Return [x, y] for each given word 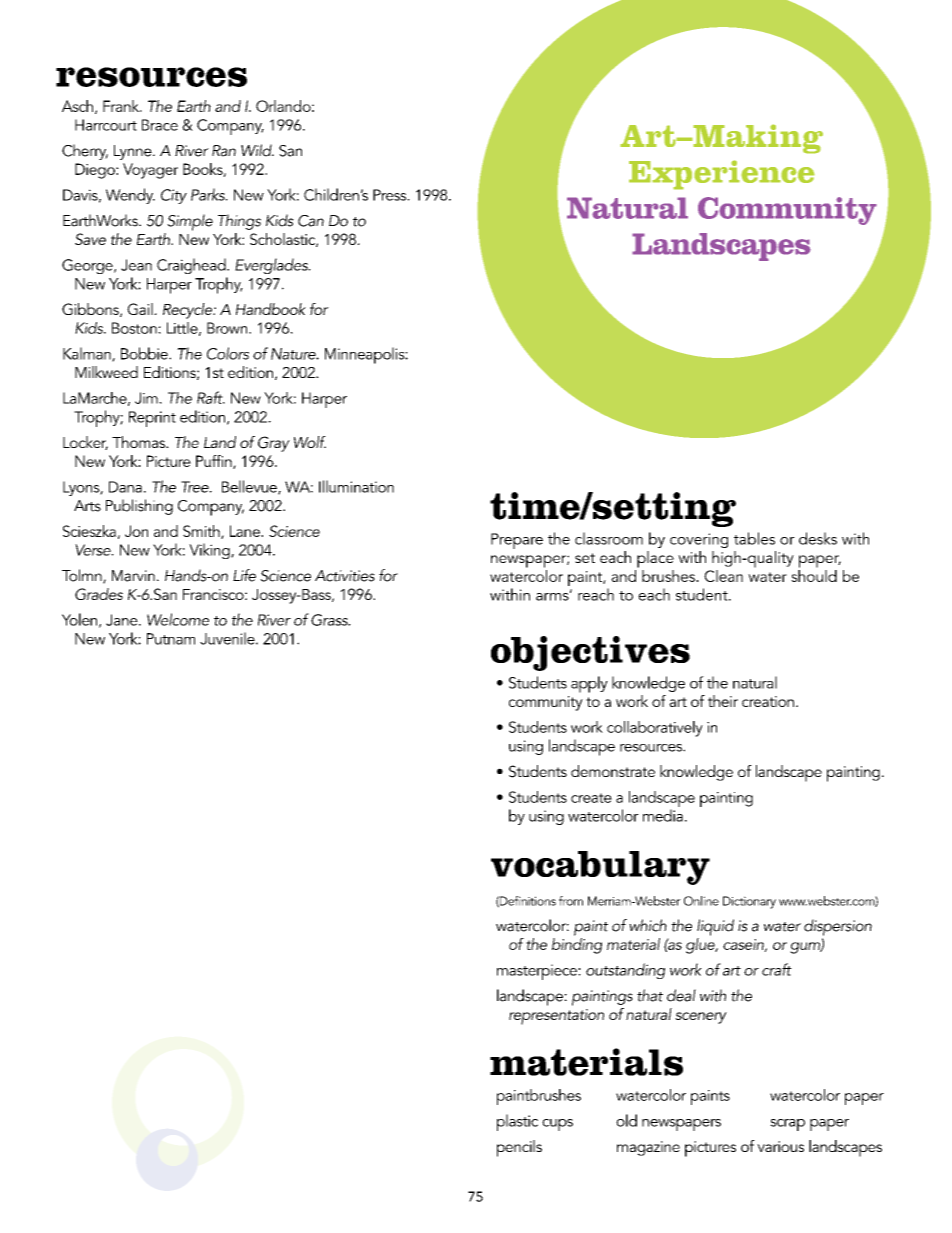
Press [391, 195]
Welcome [178, 619]
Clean [723, 576]
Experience [722, 175]
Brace [160, 125]
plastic [517, 1122]
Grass [330, 620]
